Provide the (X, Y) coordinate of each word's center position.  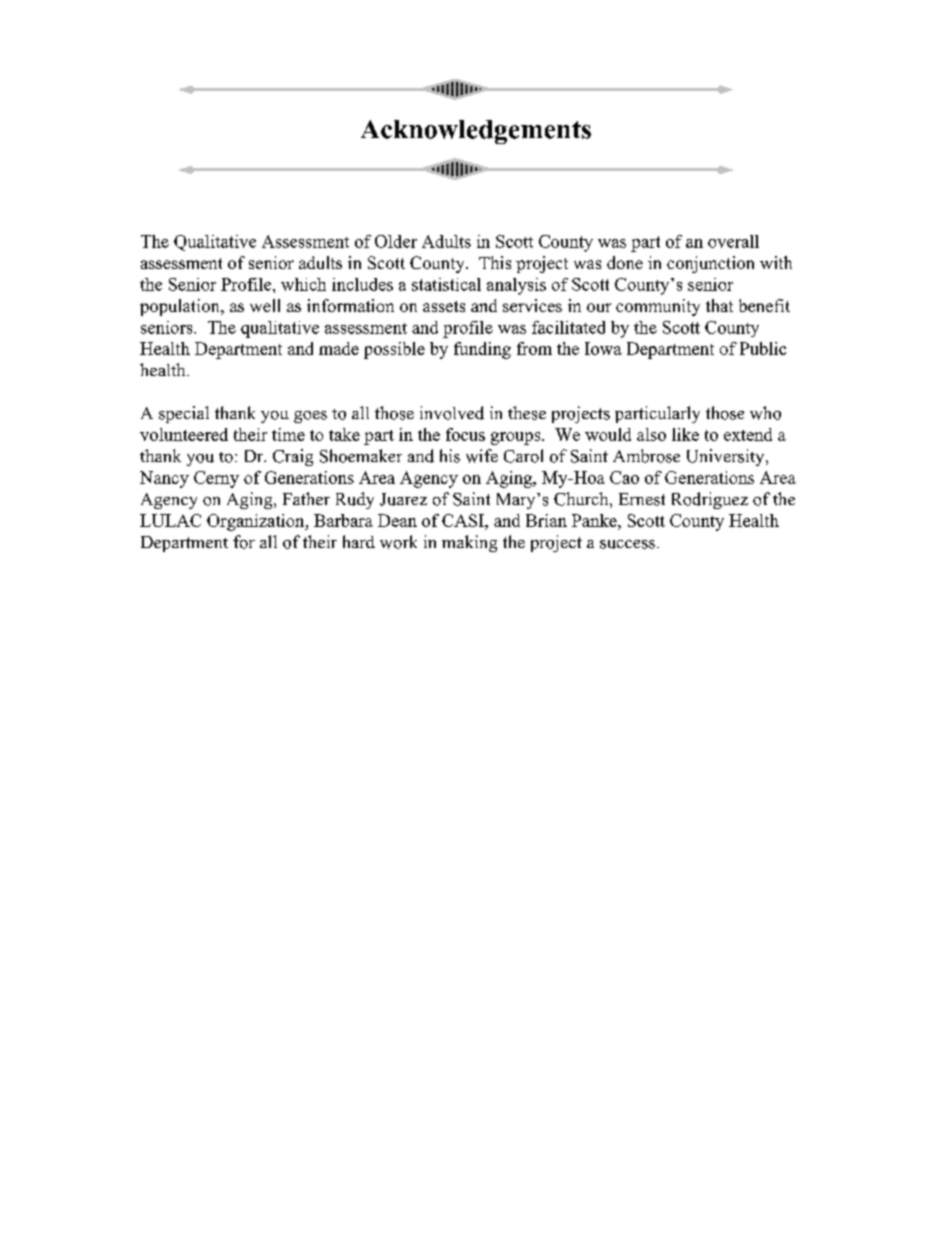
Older (396, 241)
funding (482, 350)
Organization (257, 522)
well (265, 305)
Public (763, 348)
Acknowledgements (476, 132)
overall (733, 241)
